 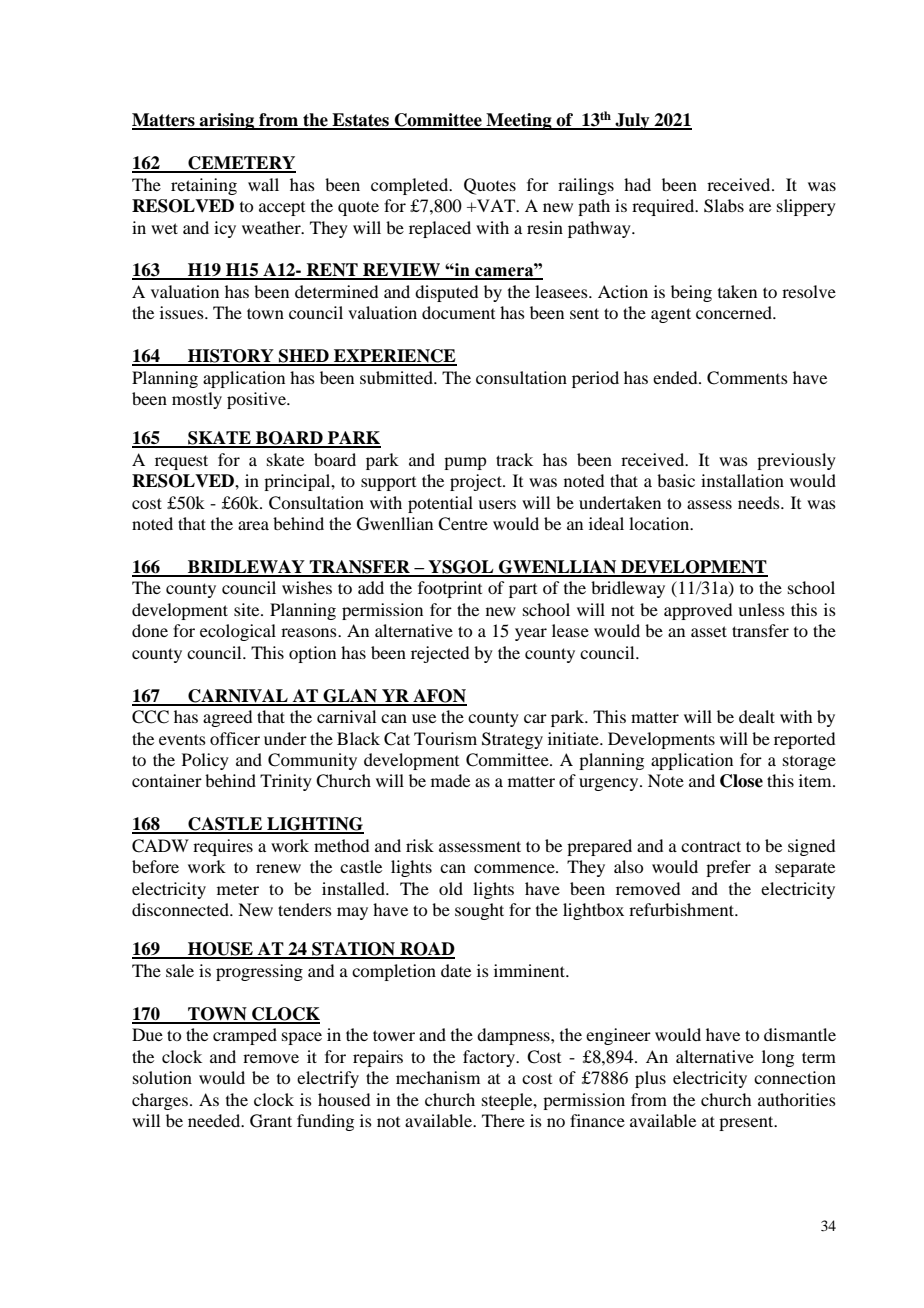 I want to click on positive, so click(x=257, y=400).
